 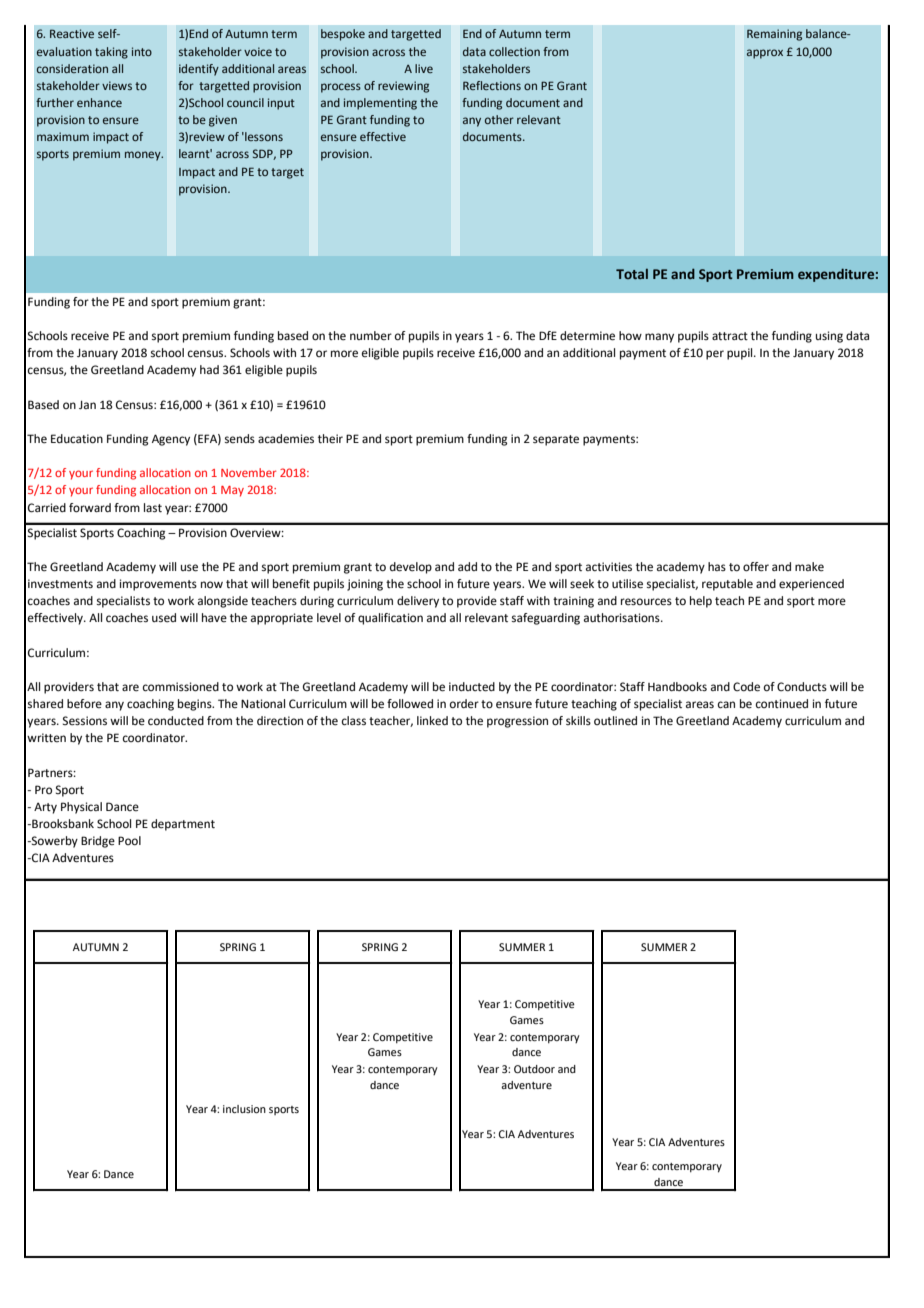 What do you see at coordinates (730, 336) in the document?
I see `attract` at bounding box center [730, 336].
